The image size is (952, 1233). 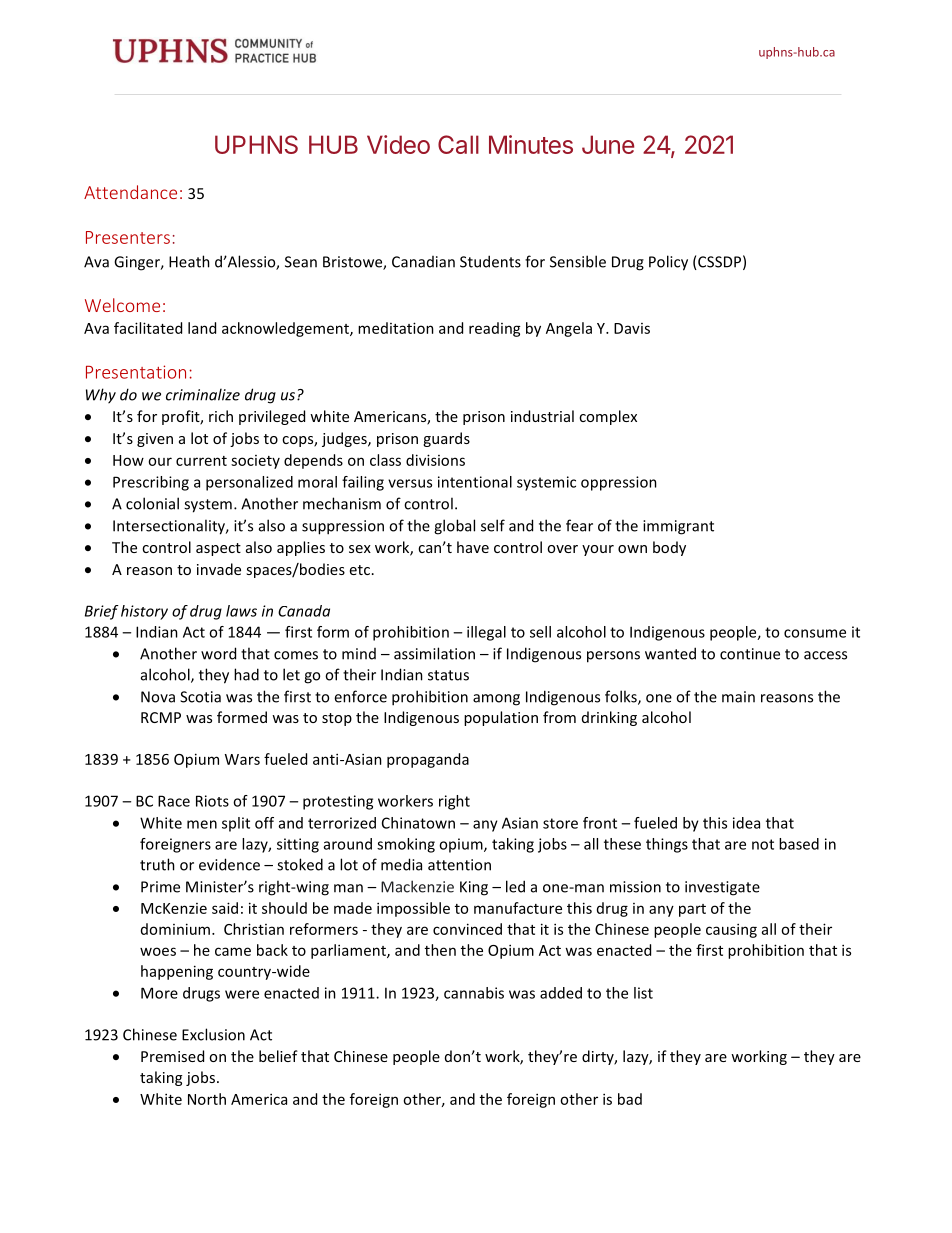 What do you see at coordinates (144, 612) in the screenshot?
I see `history` at bounding box center [144, 612].
